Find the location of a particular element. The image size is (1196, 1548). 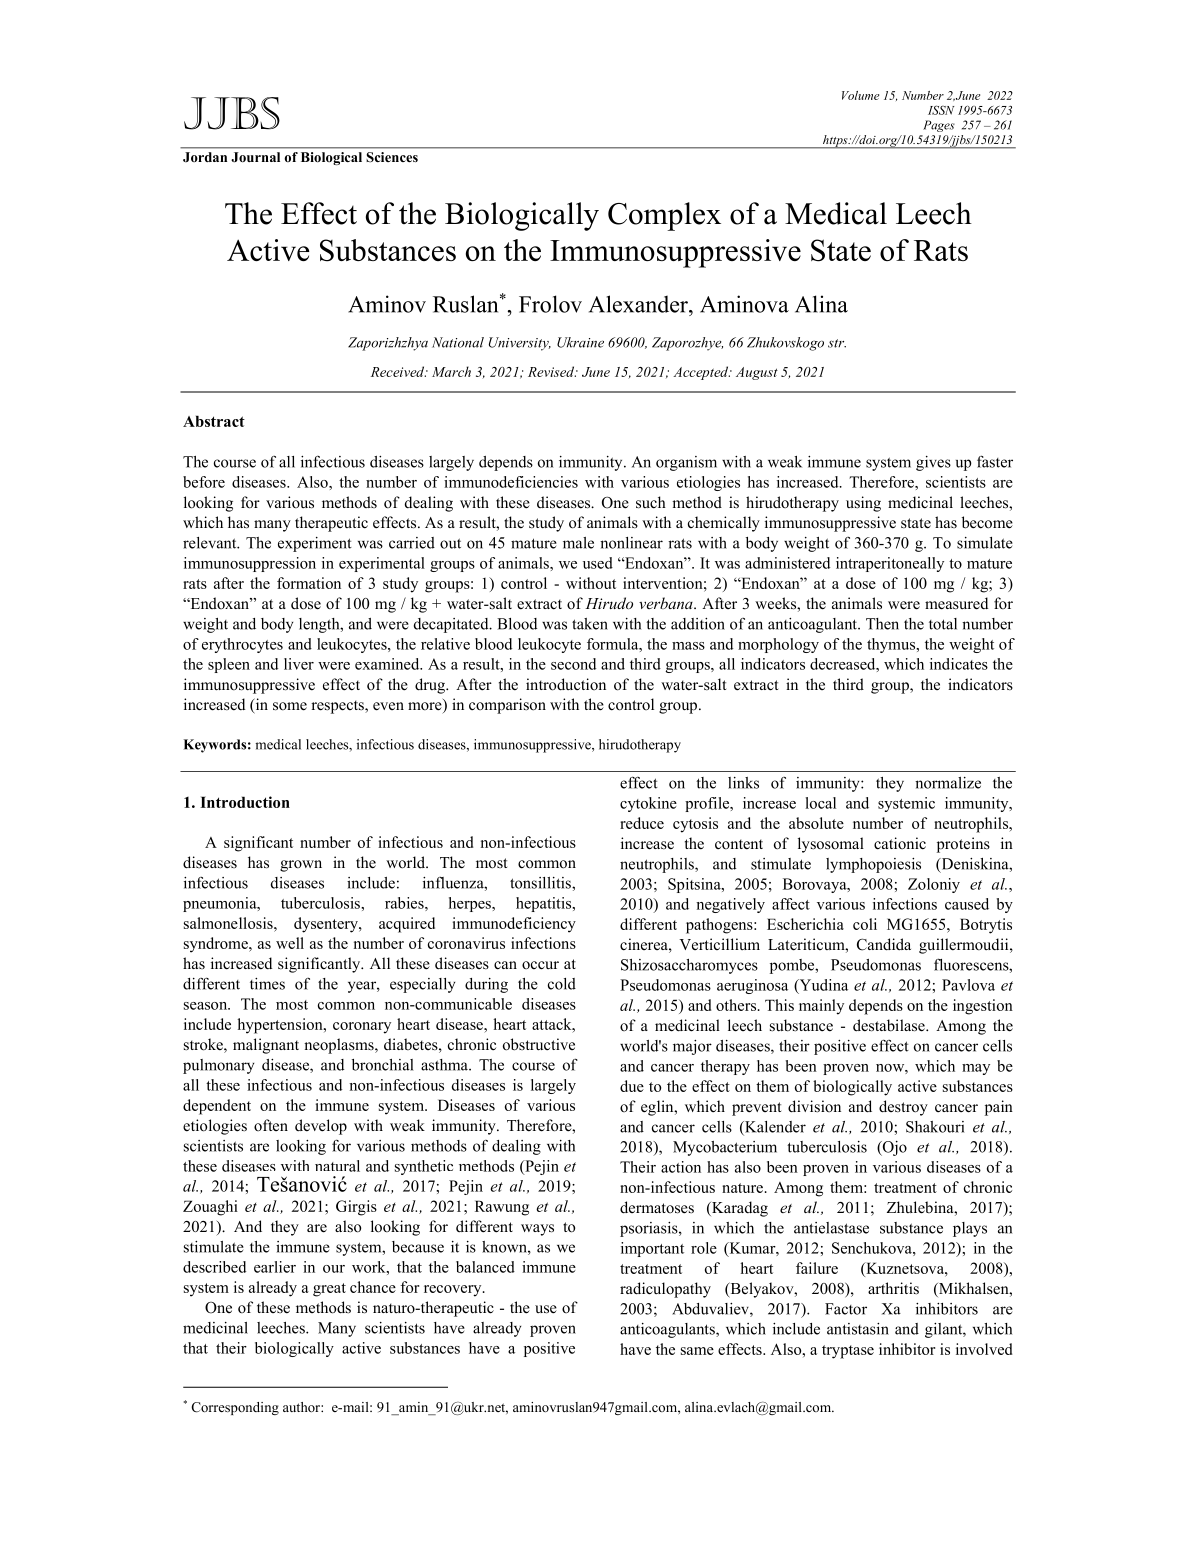

Journal is located at coordinates (255, 157).
